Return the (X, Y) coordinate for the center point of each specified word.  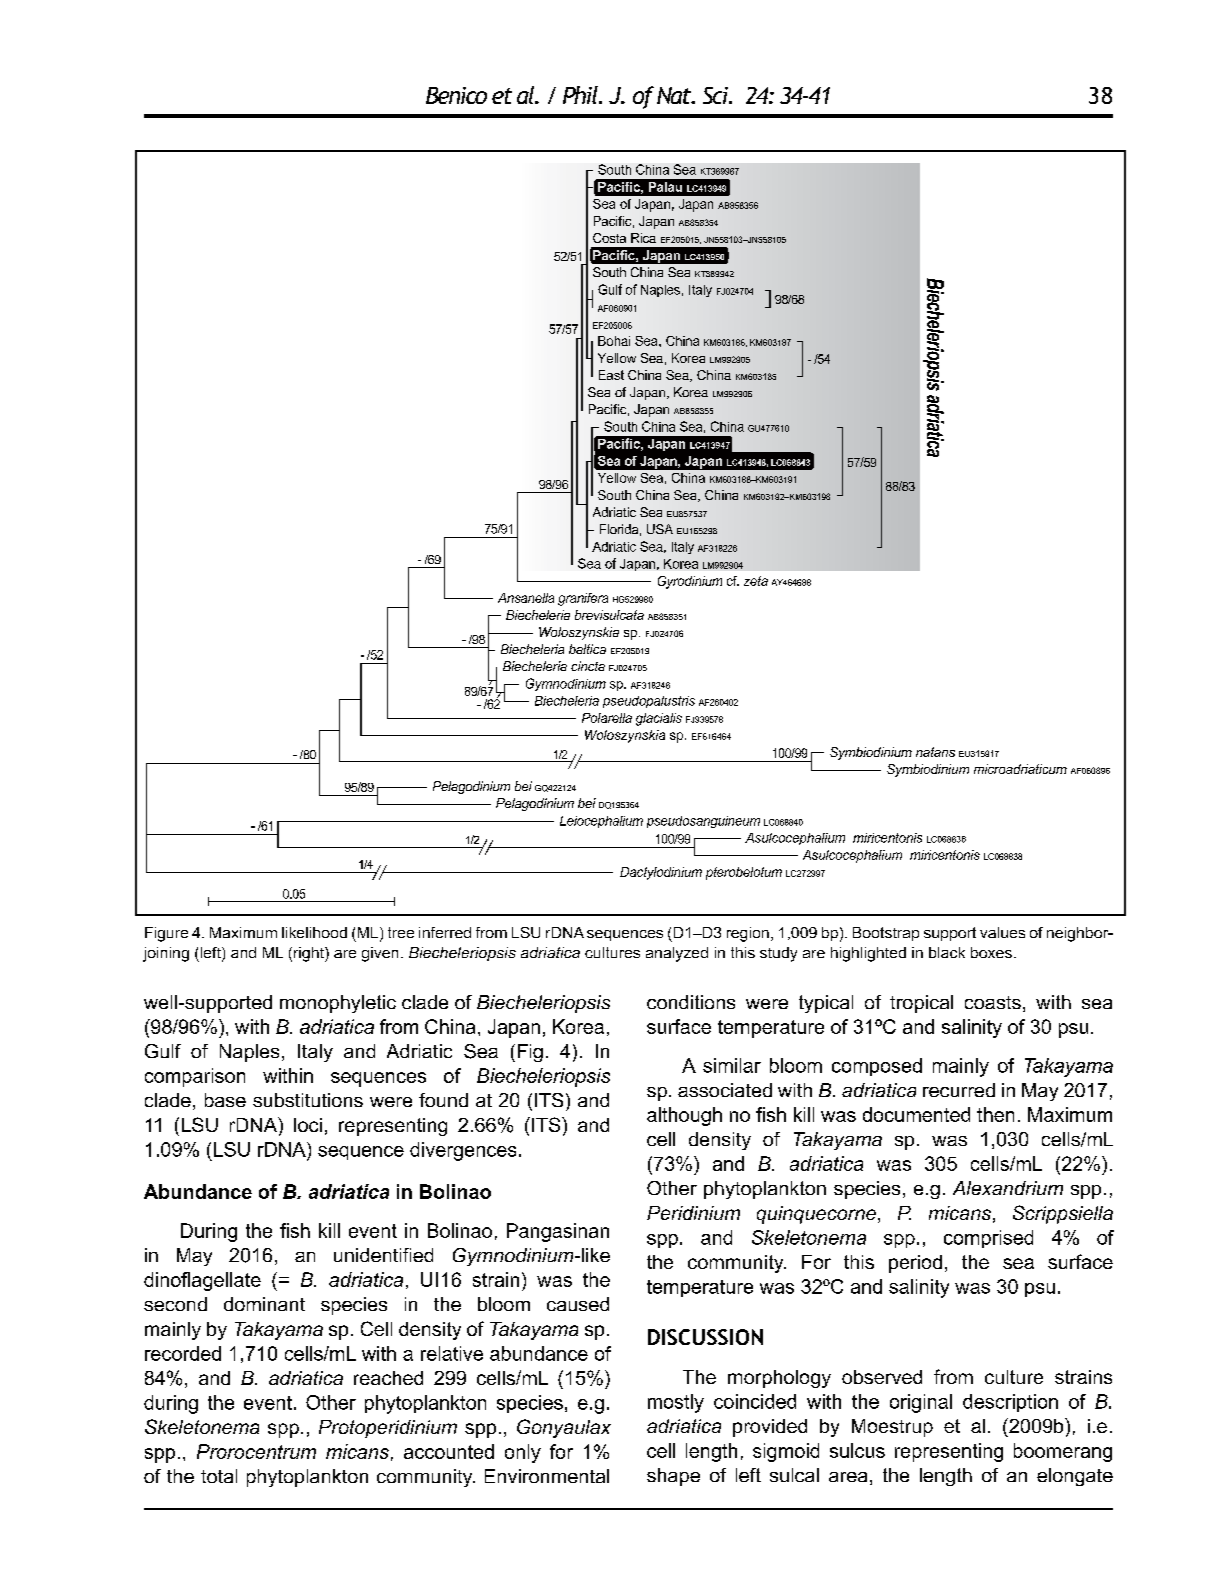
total (219, 1476)
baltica (587, 649)
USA (660, 529)
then (995, 1114)
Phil (581, 95)
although (684, 1116)
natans (935, 752)
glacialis (659, 719)
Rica (643, 238)
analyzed (677, 954)
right (310, 954)
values (1002, 932)
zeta (756, 581)
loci (308, 1125)
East (611, 375)
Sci (716, 95)
